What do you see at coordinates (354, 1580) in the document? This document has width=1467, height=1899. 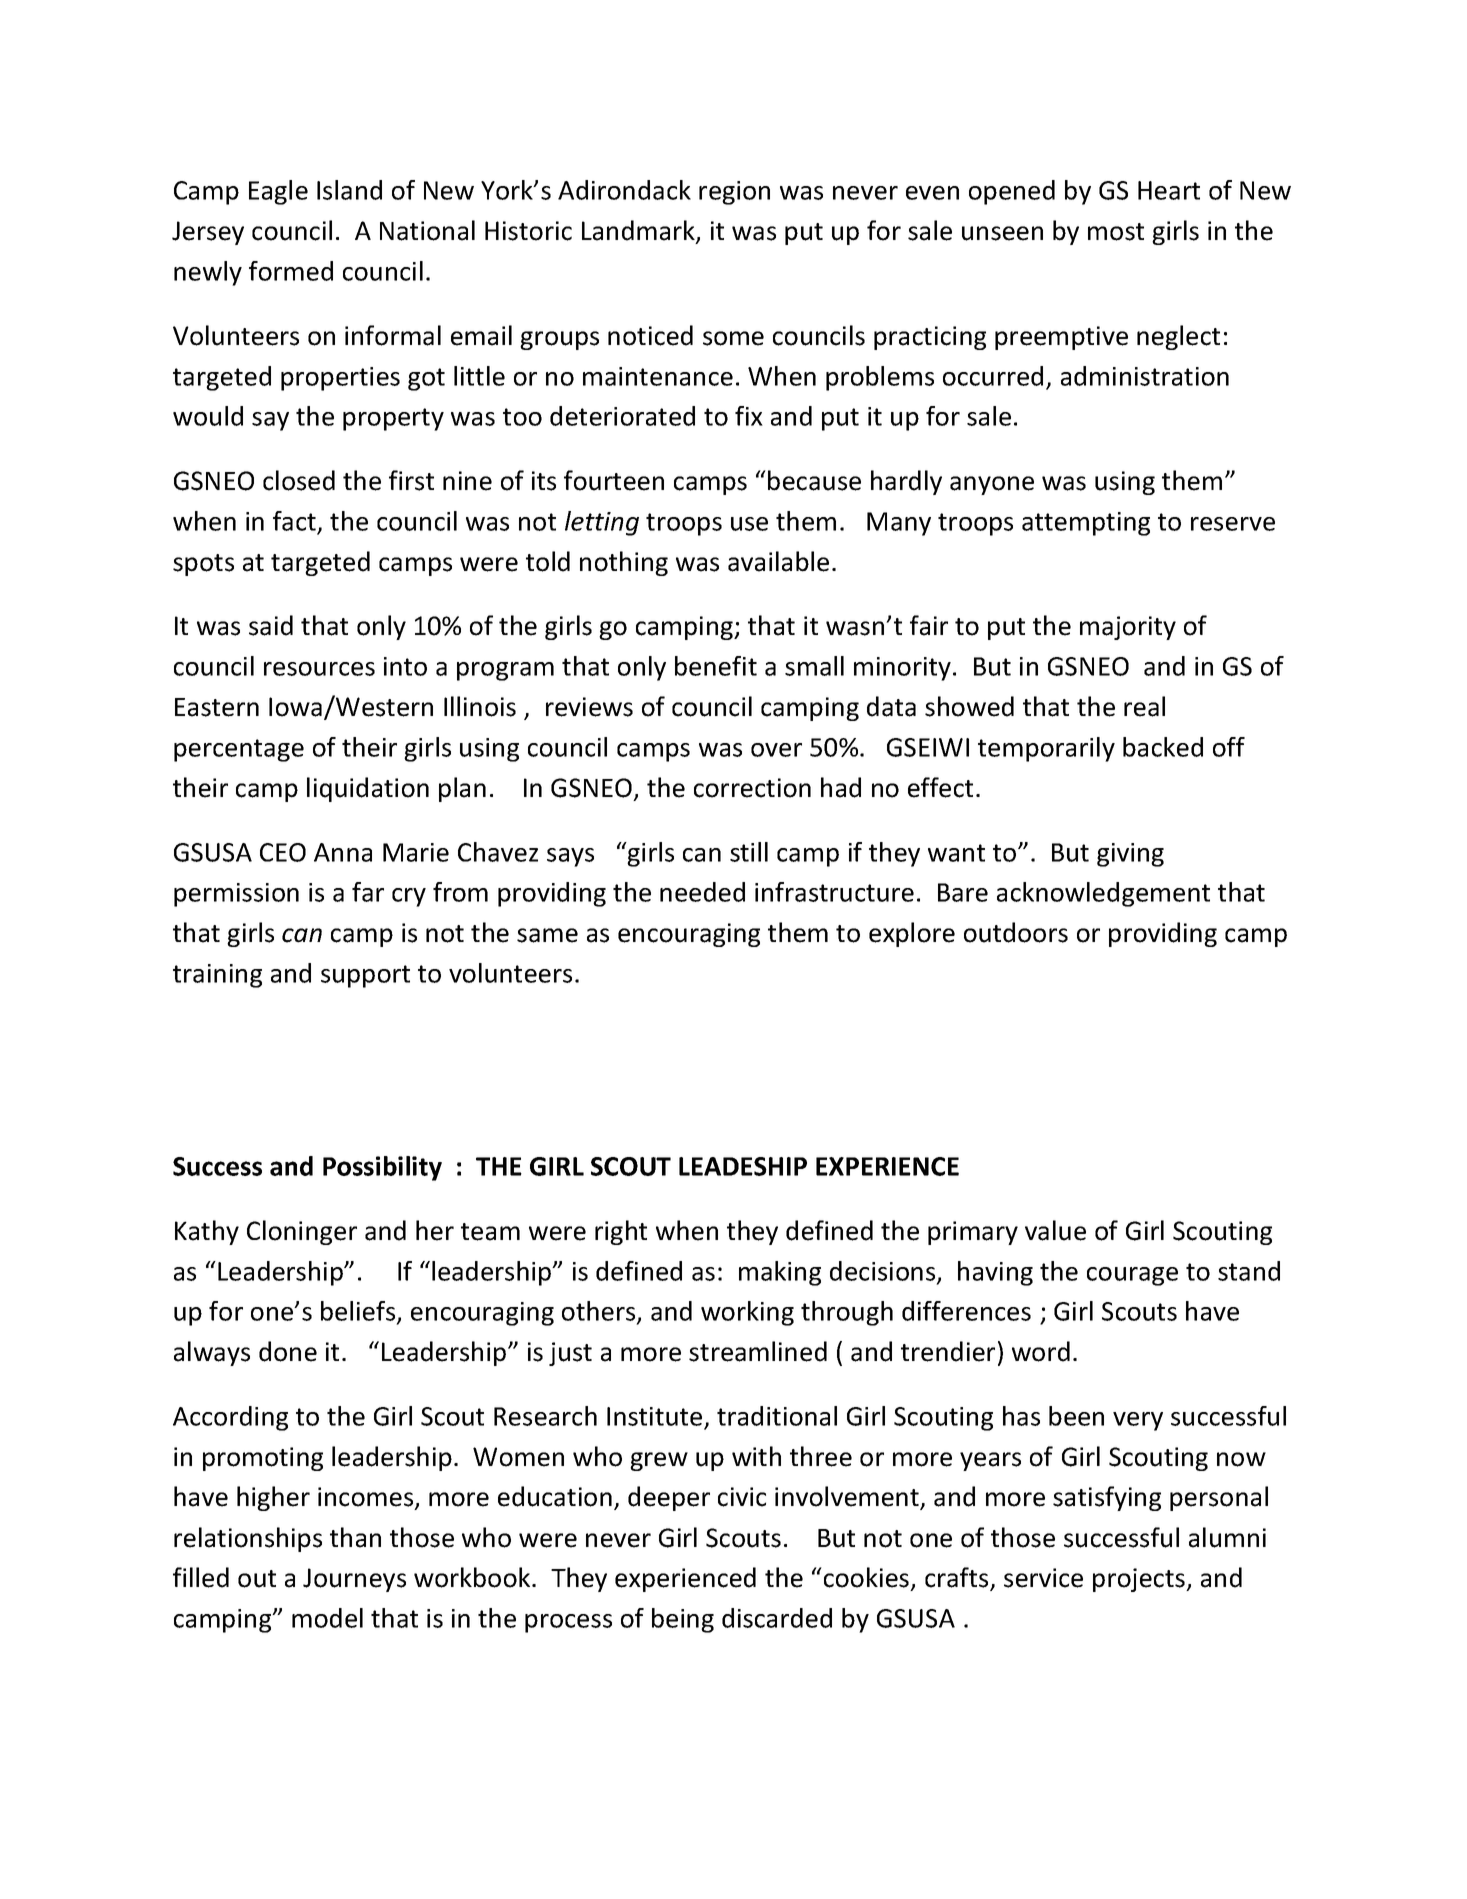 I see `Journeys` at bounding box center [354, 1580].
